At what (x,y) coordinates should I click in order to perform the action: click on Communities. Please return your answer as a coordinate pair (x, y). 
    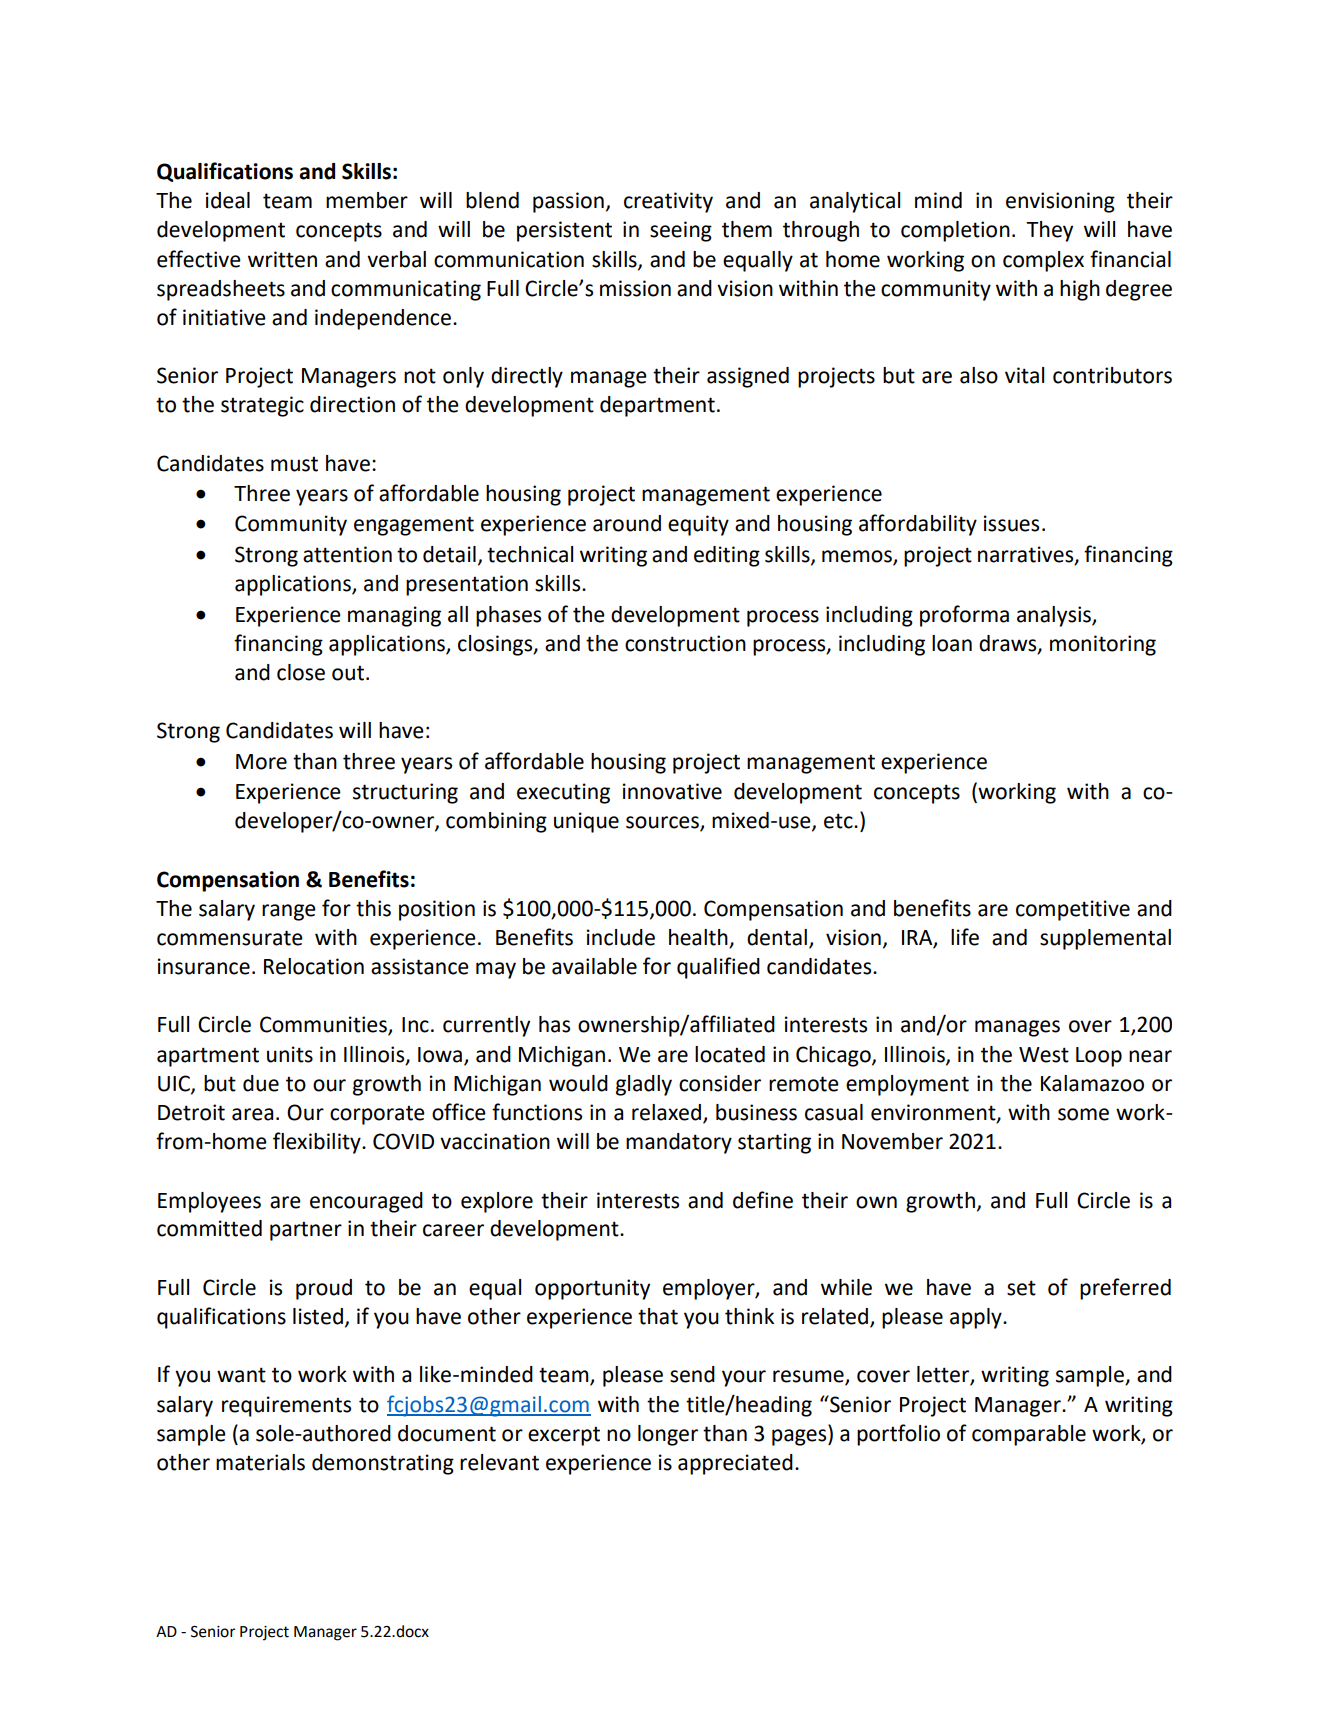
    Looking at the image, I should click on (324, 1025).
